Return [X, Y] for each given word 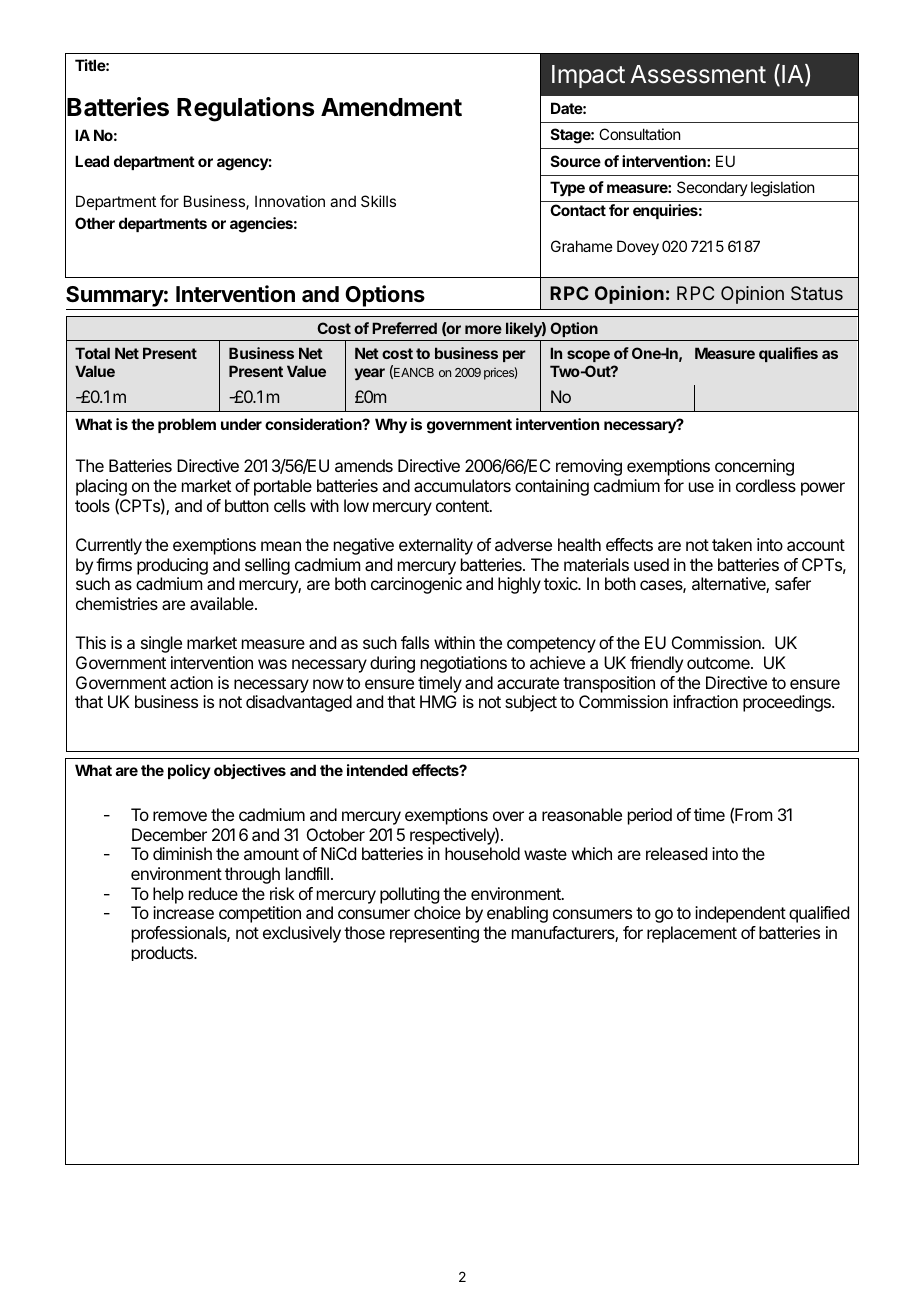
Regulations [245, 109]
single [161, 644]
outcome [719, 663]
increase [183, 912]
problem [187, 425]
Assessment [698, 74]
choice [437, 912]
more [483, 329]
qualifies [788, 354]
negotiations [464, 664]
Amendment [391, 107]
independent [740, 914]
